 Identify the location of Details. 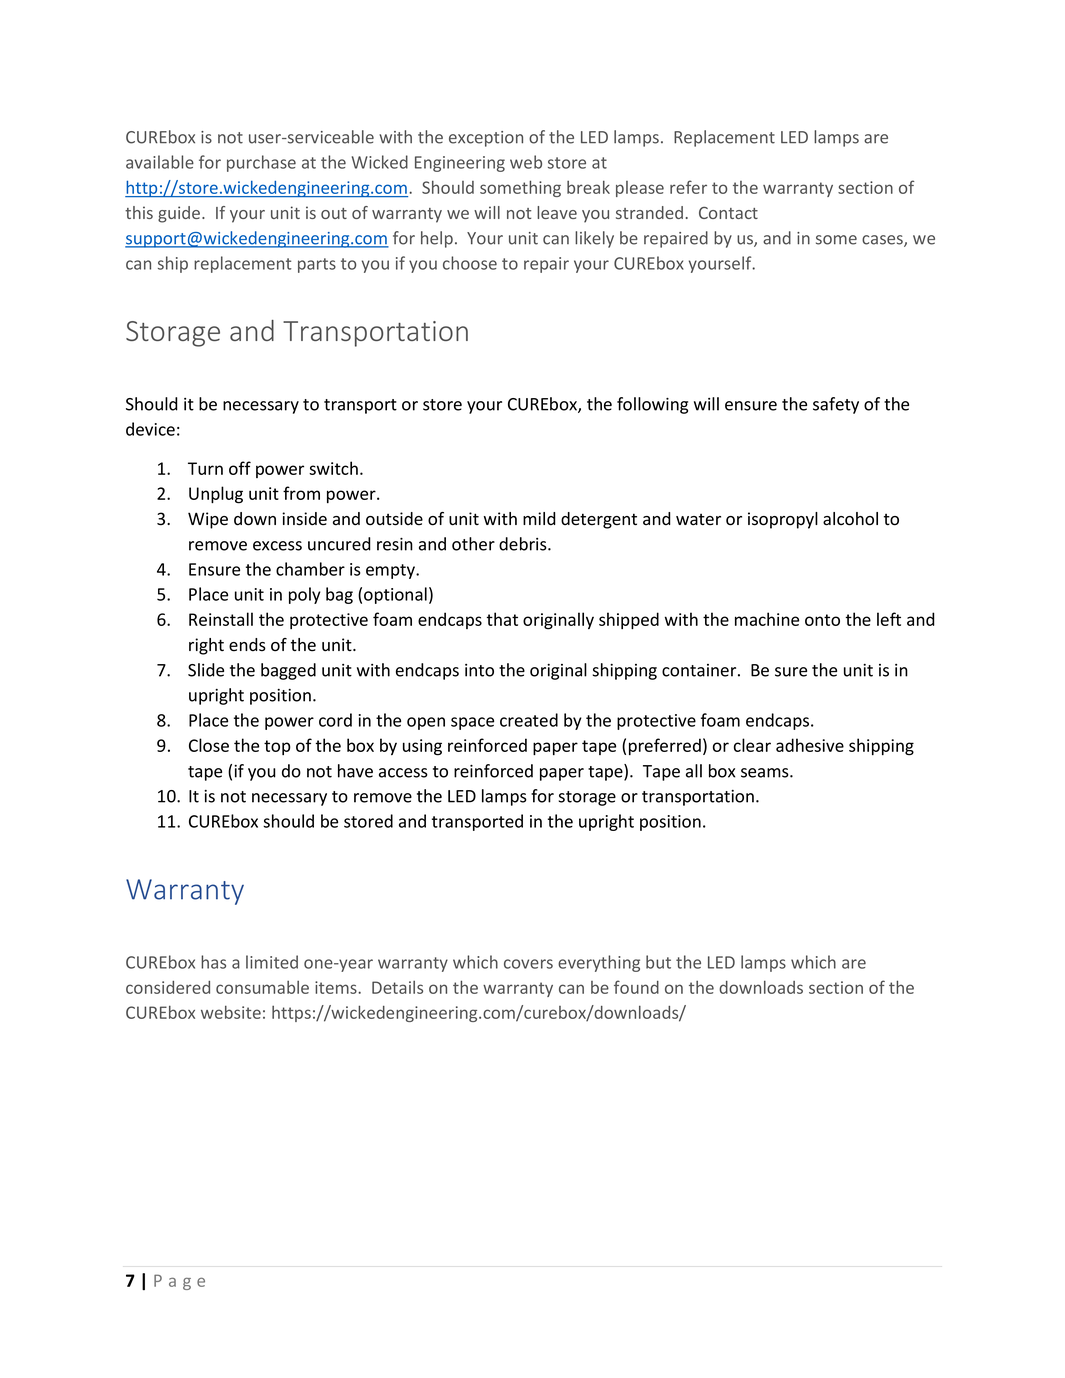
(397, 987).
